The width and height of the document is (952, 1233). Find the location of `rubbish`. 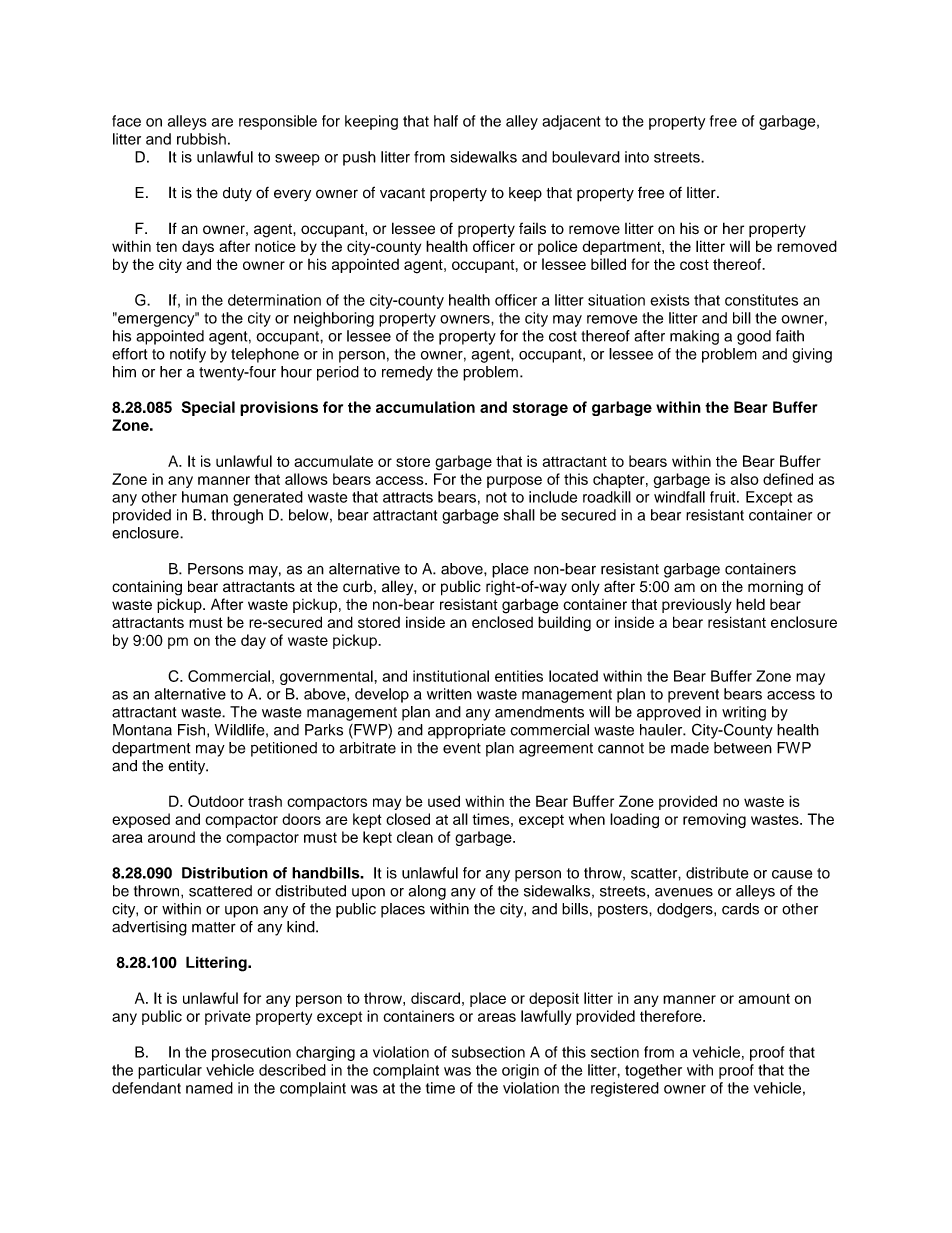

rubbish is located at coordinates (201, 139).
